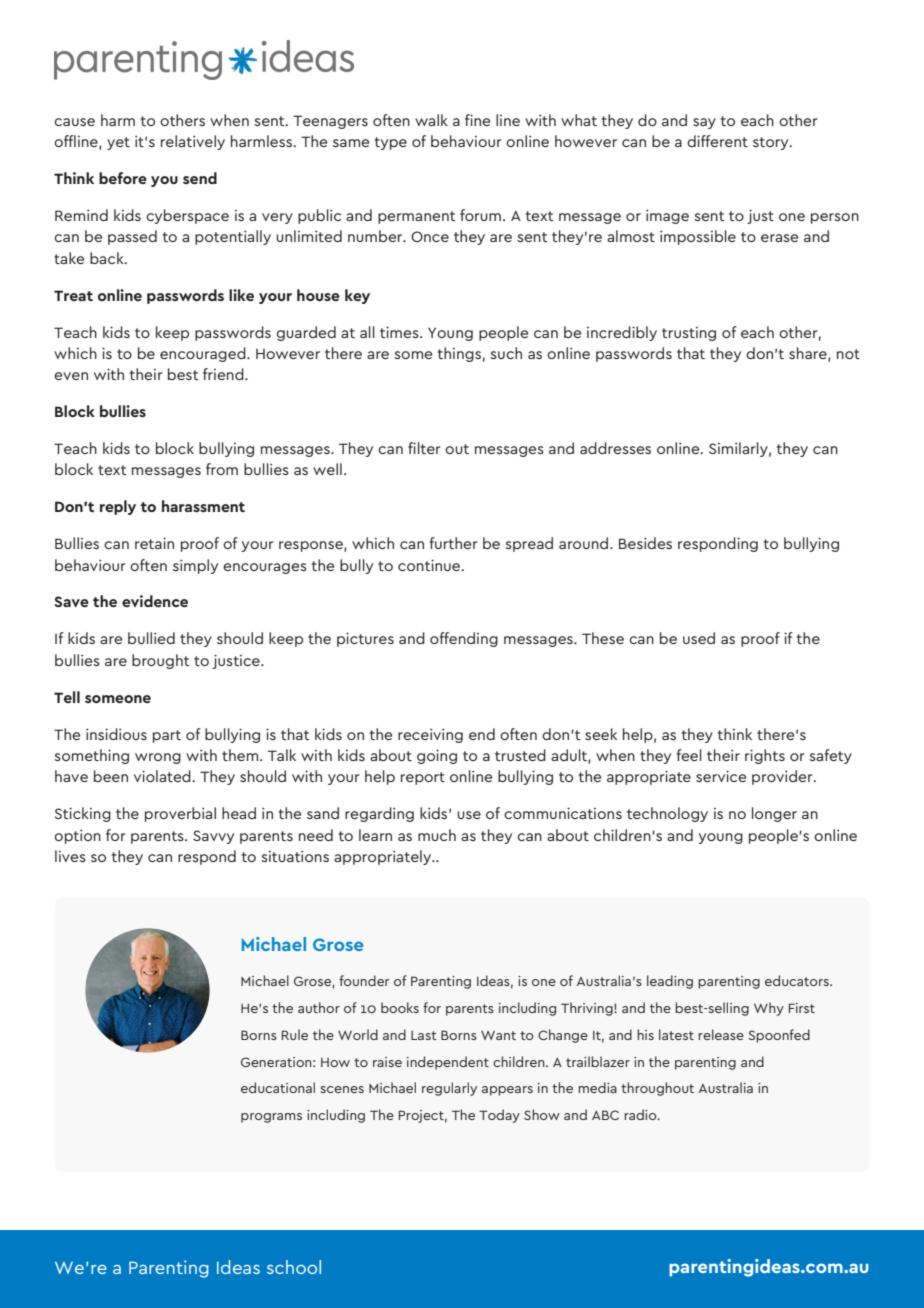 Image resolution: width=924 pixels, height=1308 pixels. Describe the element at coordinates (193, 142) in the document. I see `relatively` at that location.
